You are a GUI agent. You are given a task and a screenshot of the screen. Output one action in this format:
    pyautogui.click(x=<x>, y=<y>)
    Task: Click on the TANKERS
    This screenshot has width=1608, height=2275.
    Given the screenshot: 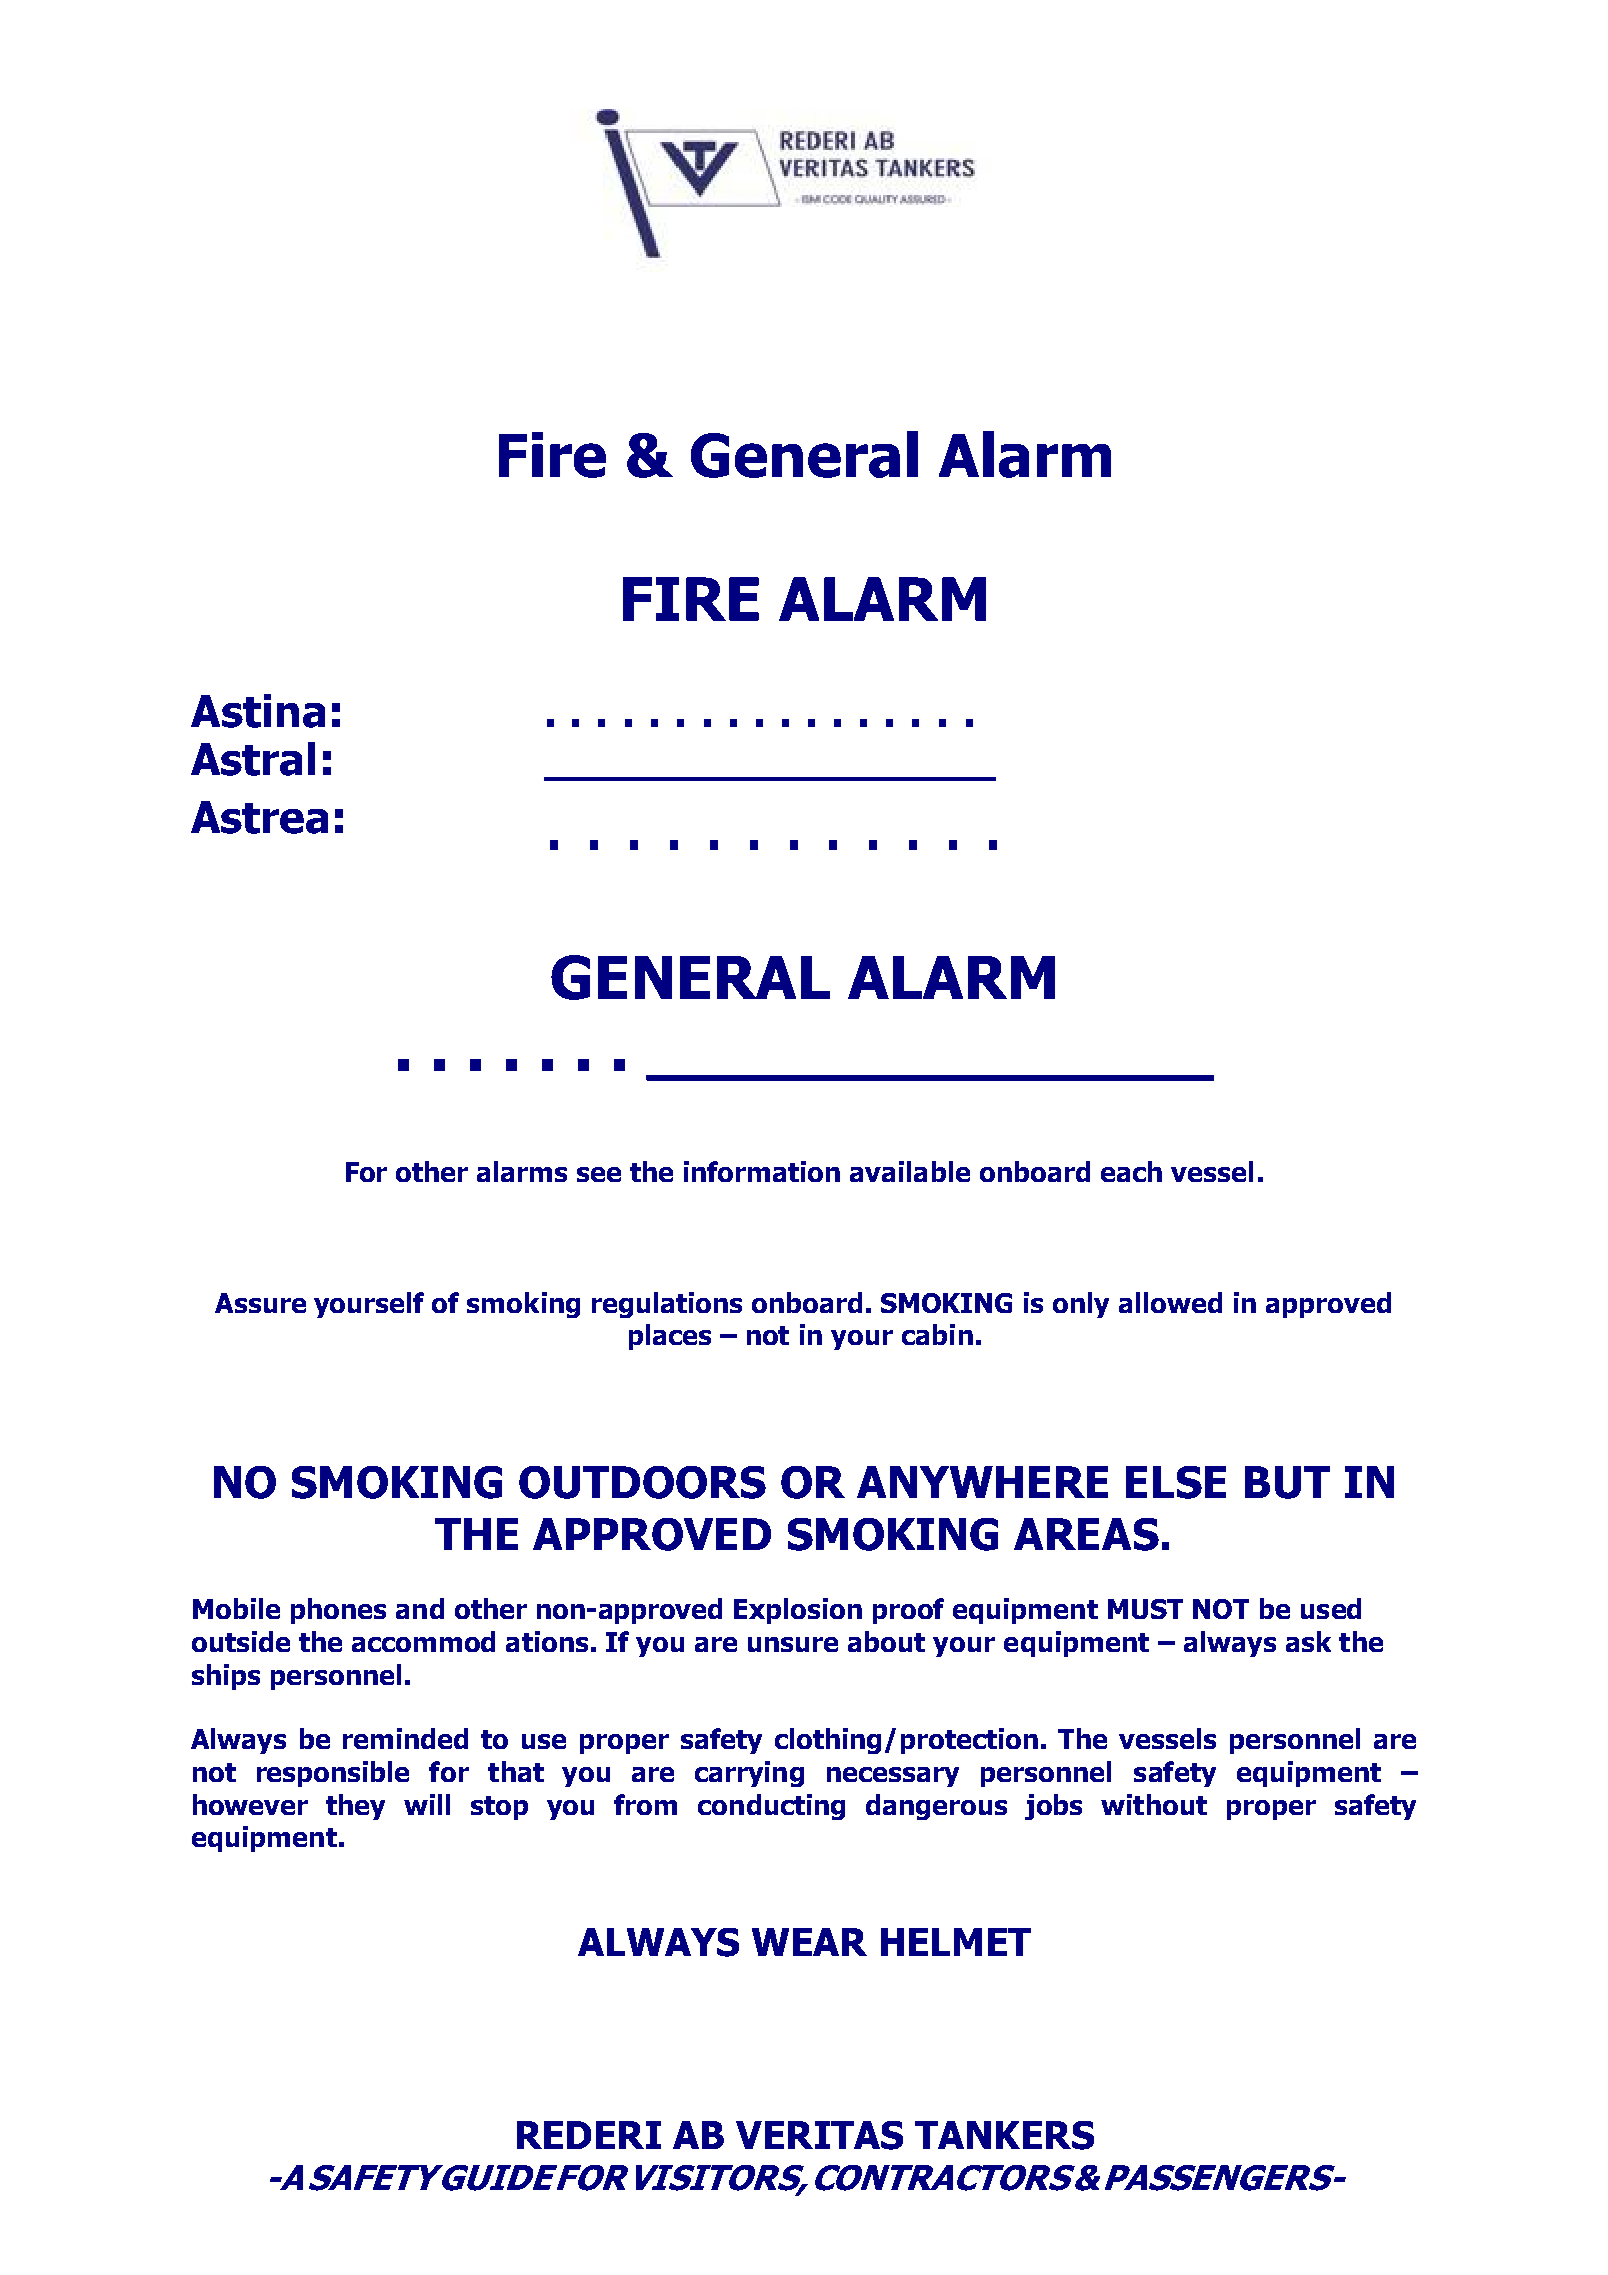 What is the action you would take?
    pyautogui.click(x=1004, y=2135)
